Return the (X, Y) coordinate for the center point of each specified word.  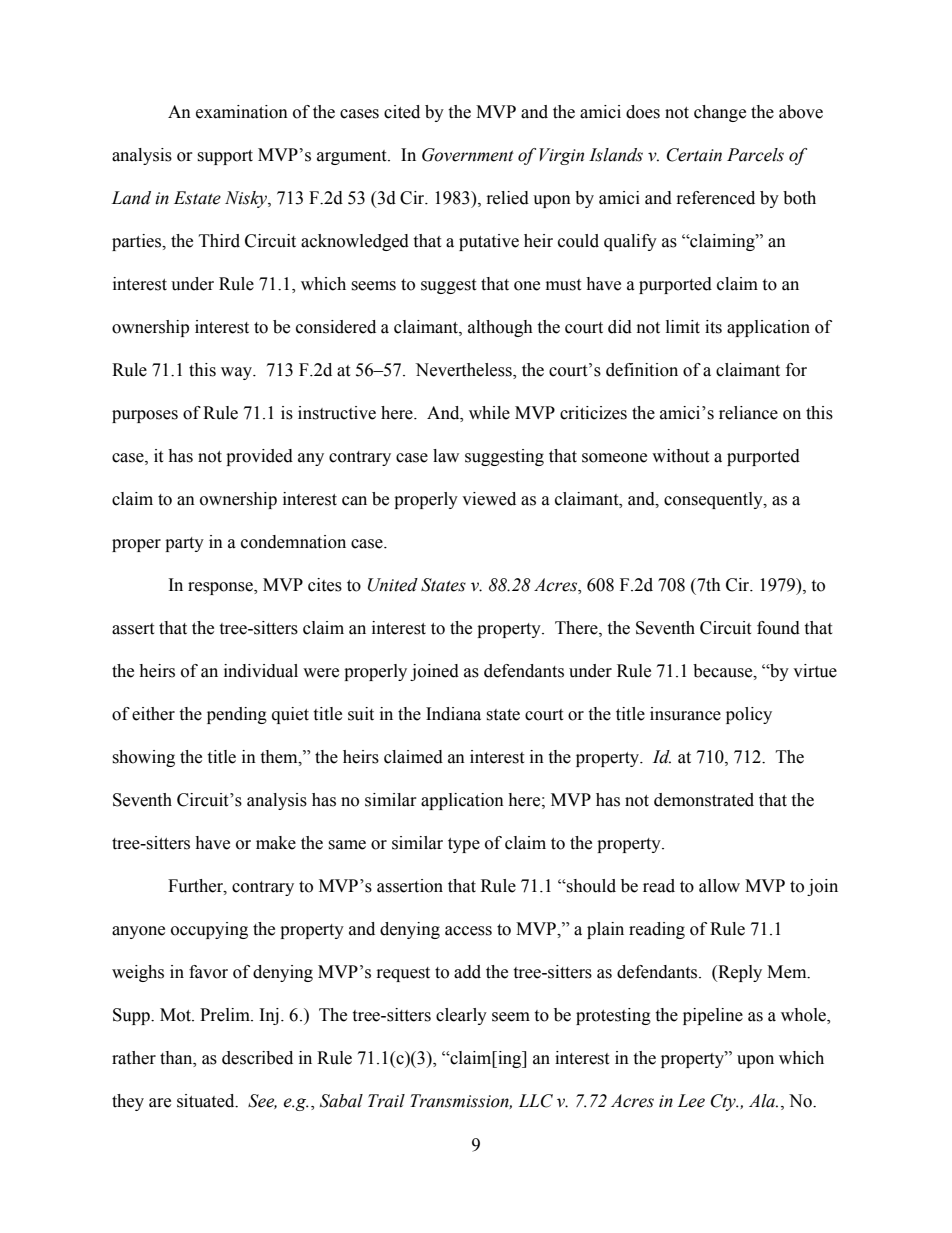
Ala (763, 1101)
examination (242, 112)
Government (468, 155)
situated (207, 1101)
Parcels (755, 155)
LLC (535, 1101)
